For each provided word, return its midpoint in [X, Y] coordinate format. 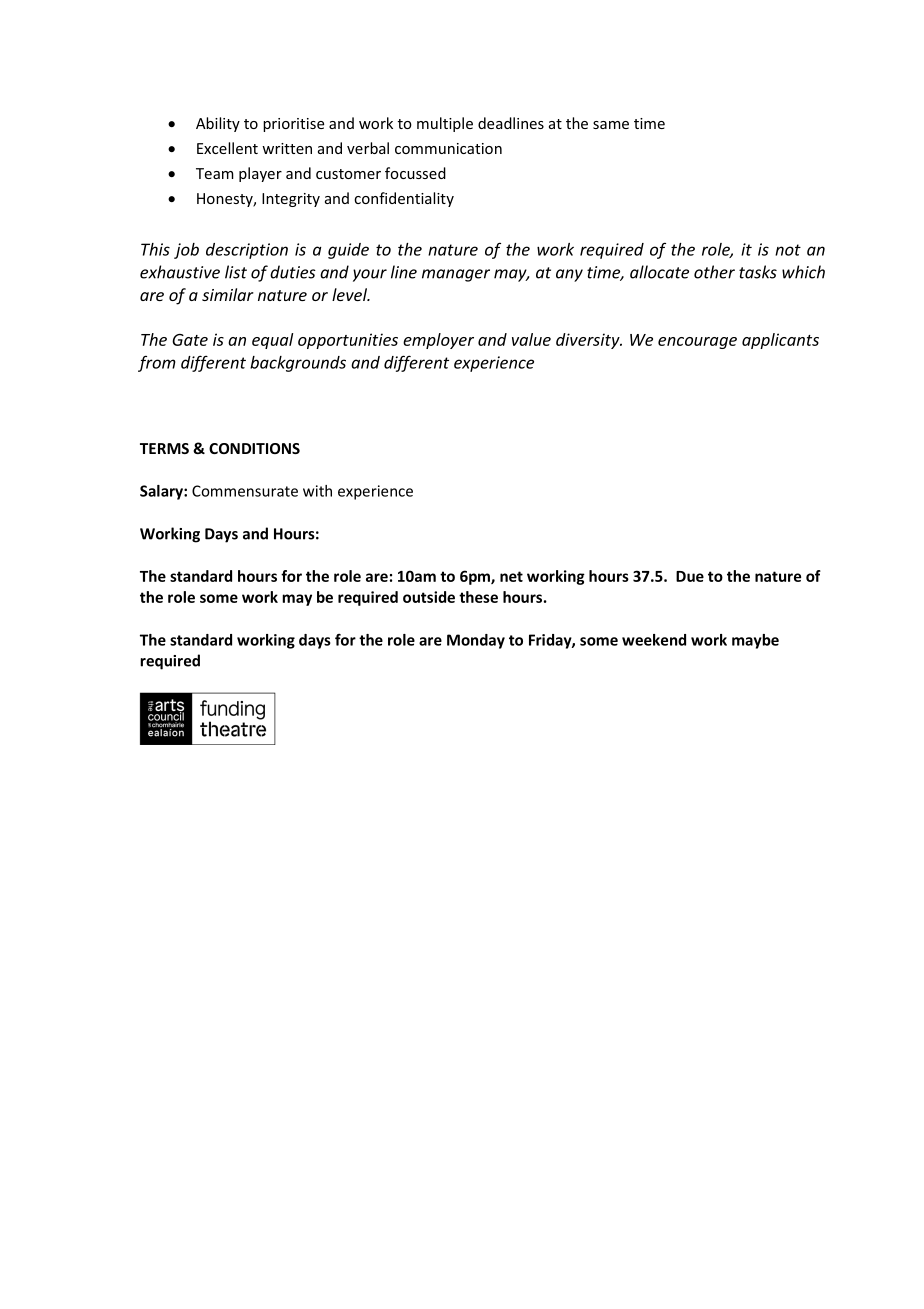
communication [448, 148]
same [611, 125]
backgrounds [298, 364]
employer [438, 341]
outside [429, 597]
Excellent [227, 148]
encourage [697, 343]
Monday [476, 641]
